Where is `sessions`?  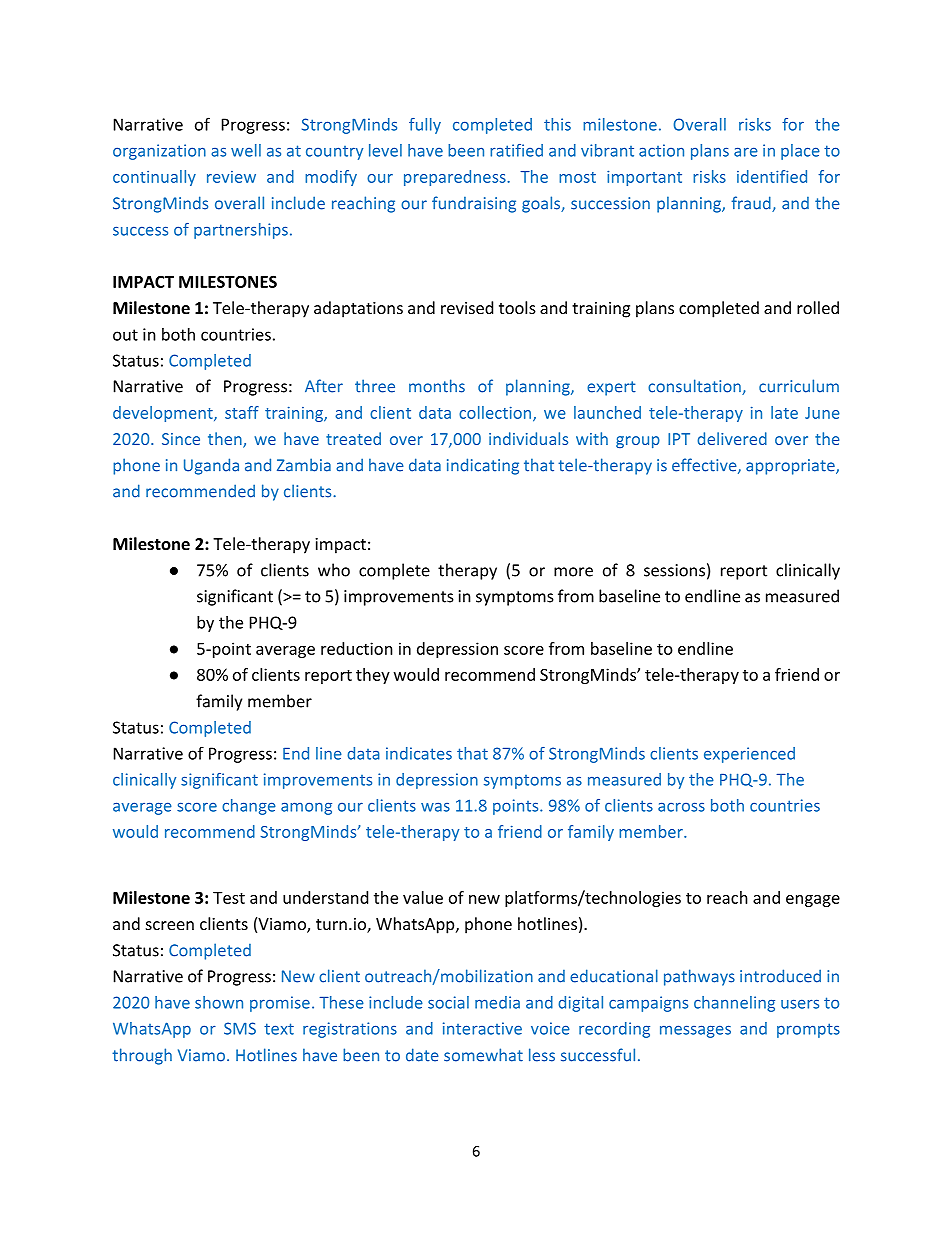 sessions is located at coordinates (674, 570).
